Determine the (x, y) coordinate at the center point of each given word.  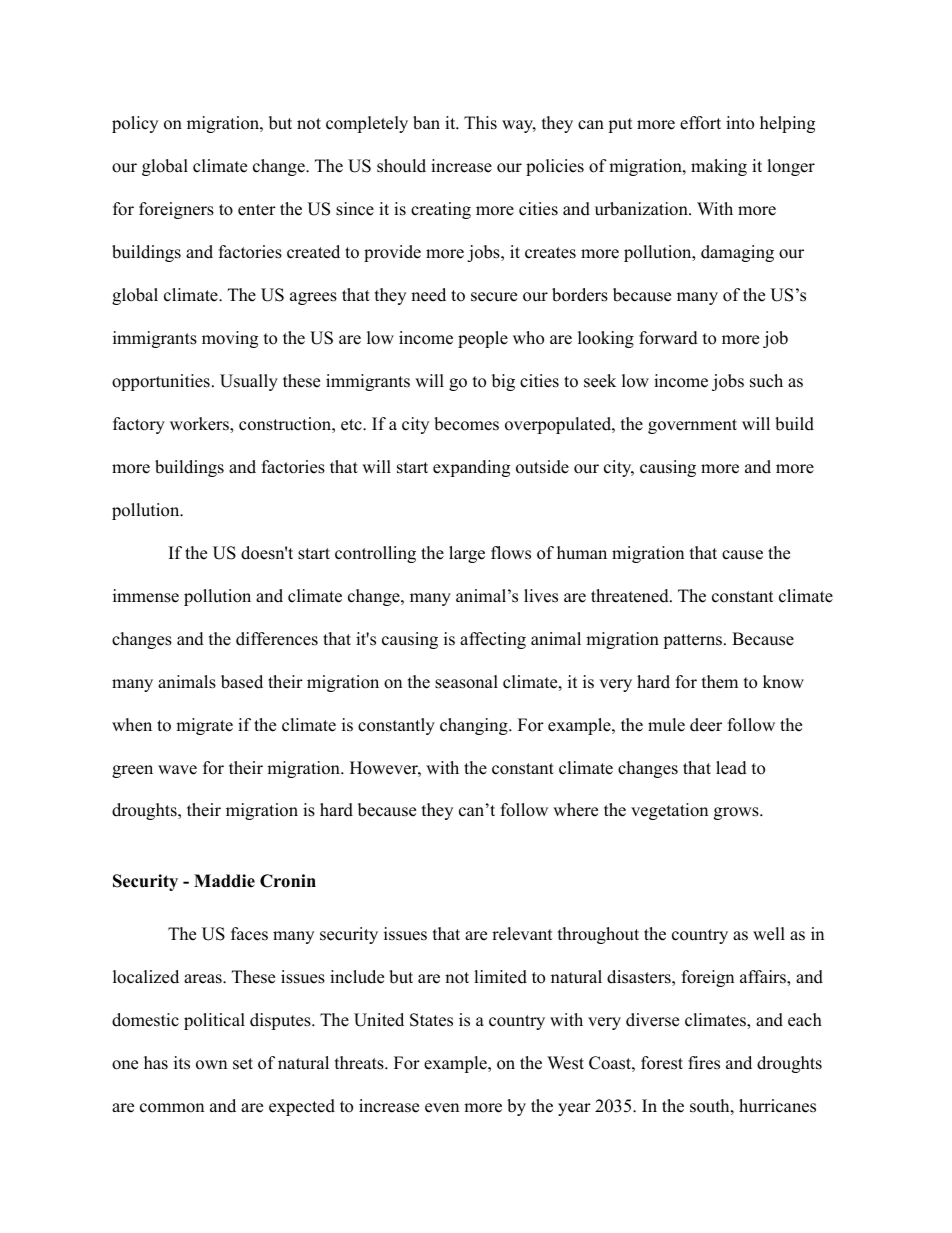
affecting (493, 640)
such (766, 381)
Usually (249, 382)
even (442, 1108)
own (211, 1065)
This (480, 123)
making (719, 167)
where (575, 810)
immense (146, 596)
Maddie (224, 881)
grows (737, 813)
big (503, 382)
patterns (692, 641)
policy (135, 124)
